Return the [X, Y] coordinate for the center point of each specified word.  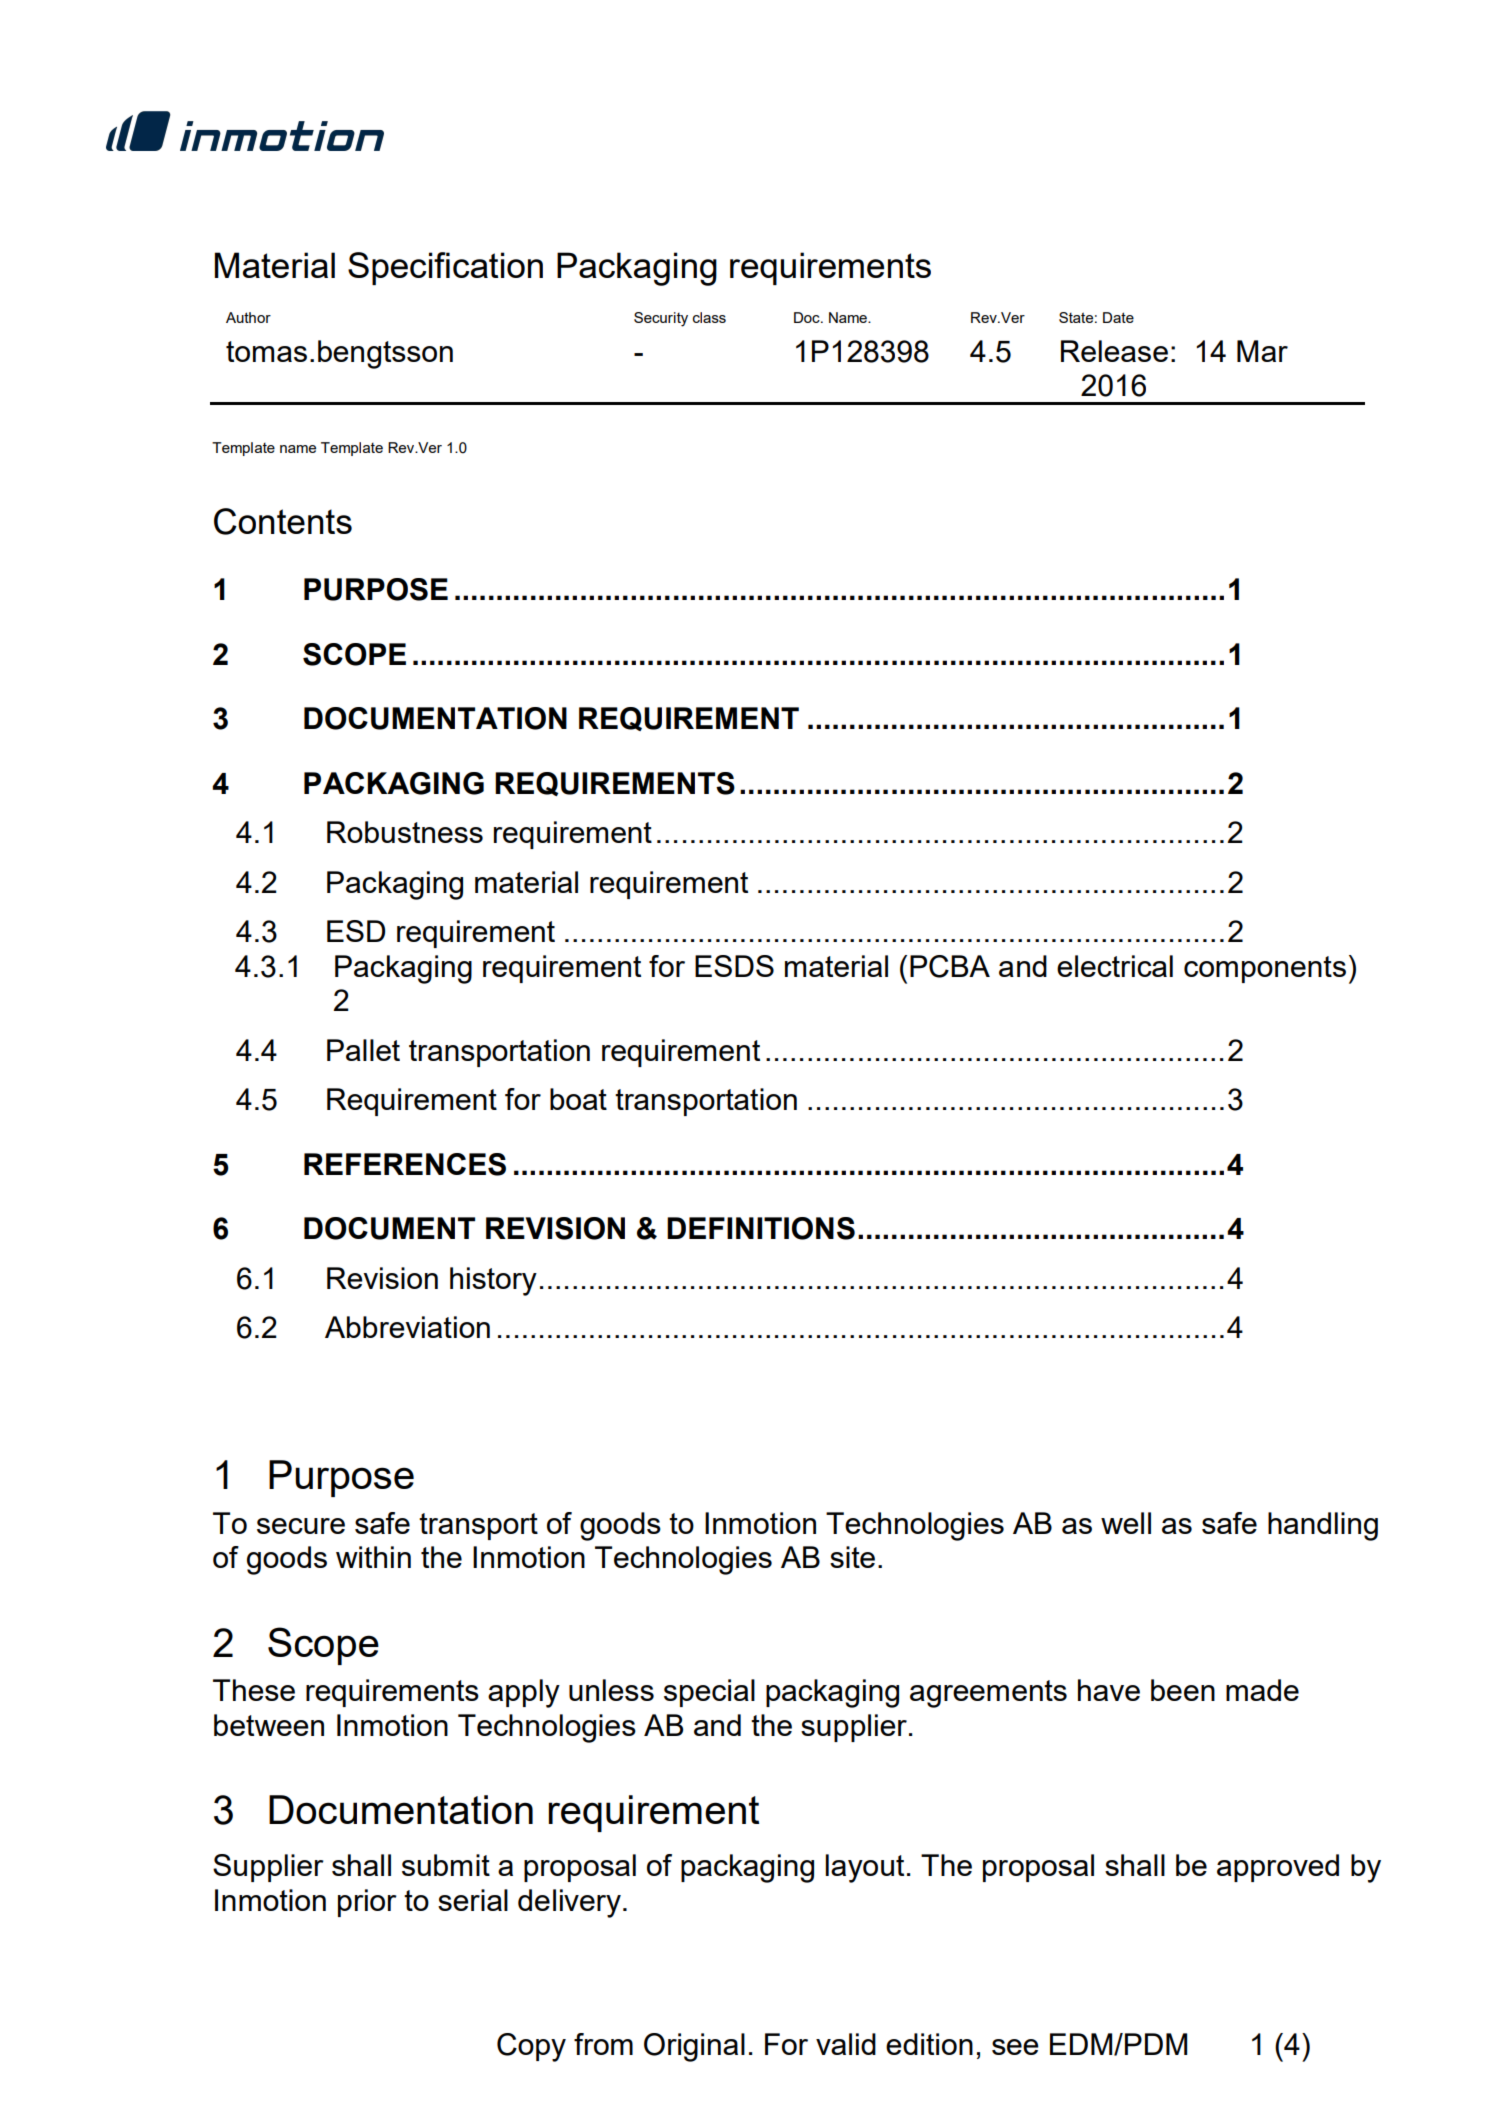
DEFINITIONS [761, 1228]
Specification [445, 268]
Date [1118, 317]
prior [367, 1903]
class [709, 317]
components [1265, 969]
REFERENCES [405, 1164]
